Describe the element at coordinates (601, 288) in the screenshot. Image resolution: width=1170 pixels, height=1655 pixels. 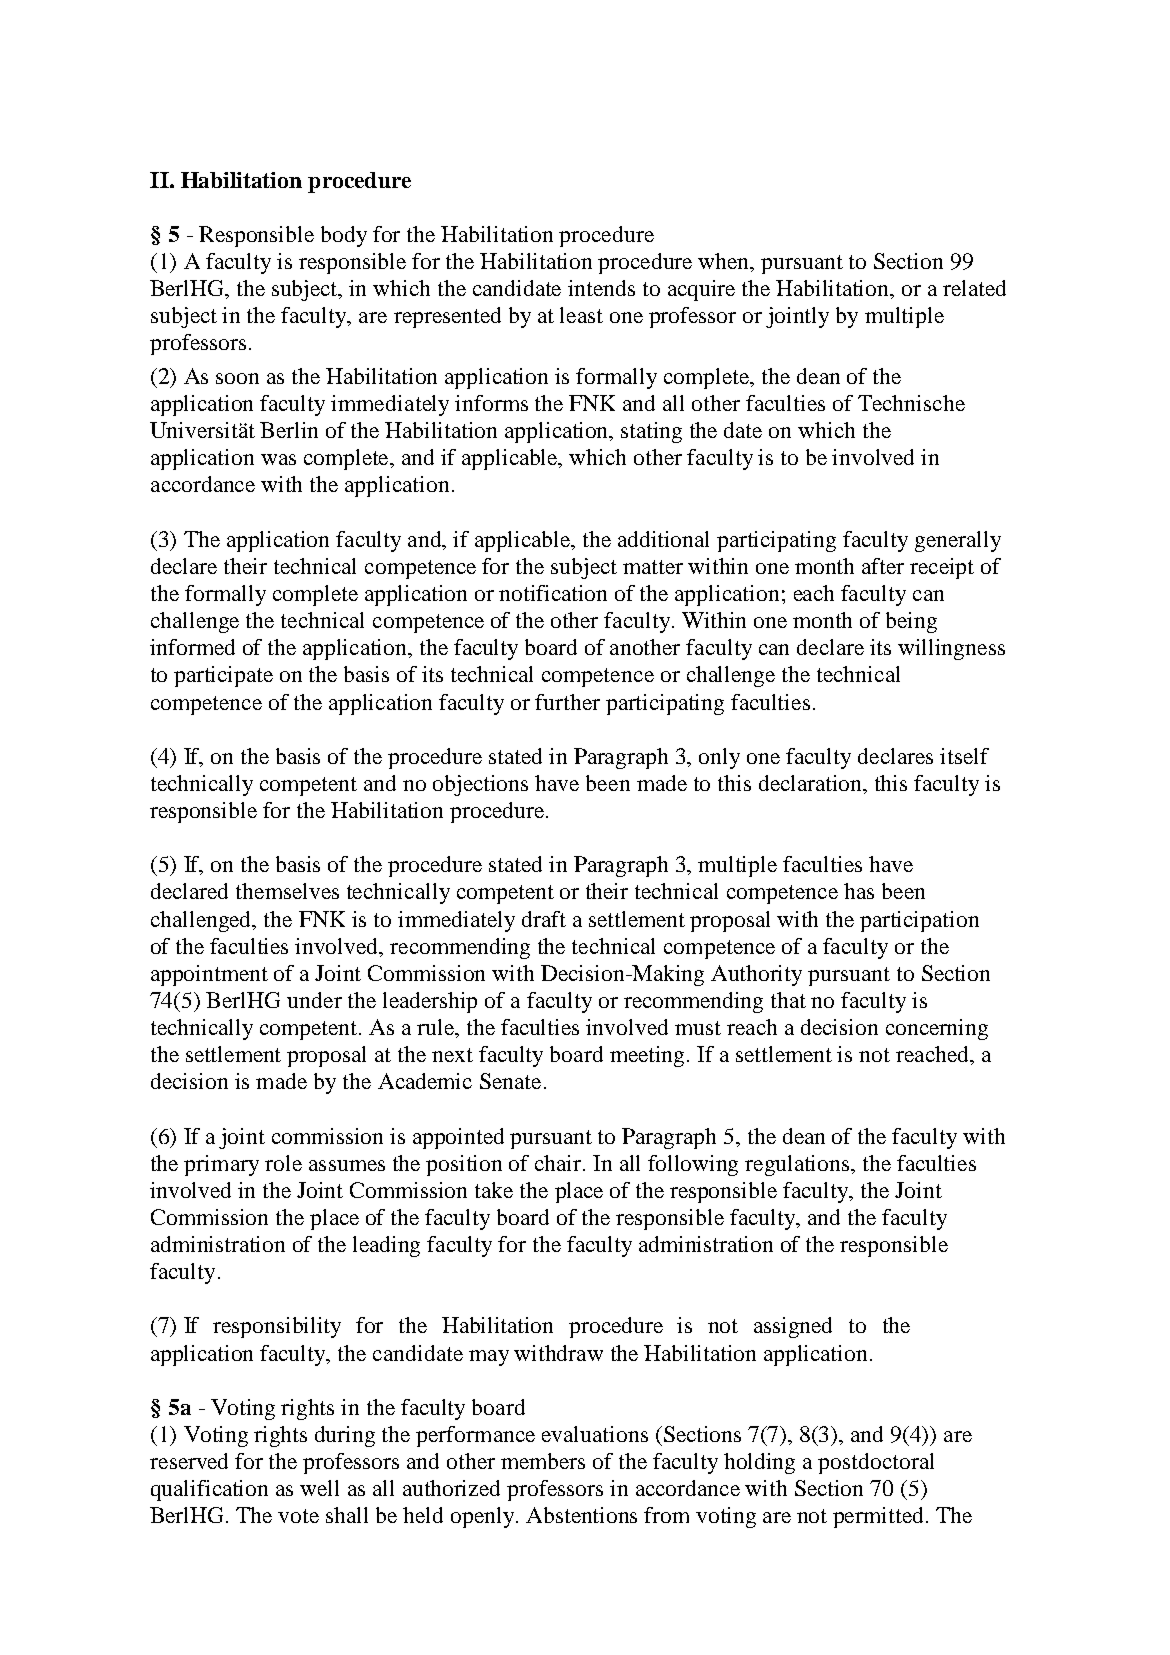
I see `intends` at that location.
